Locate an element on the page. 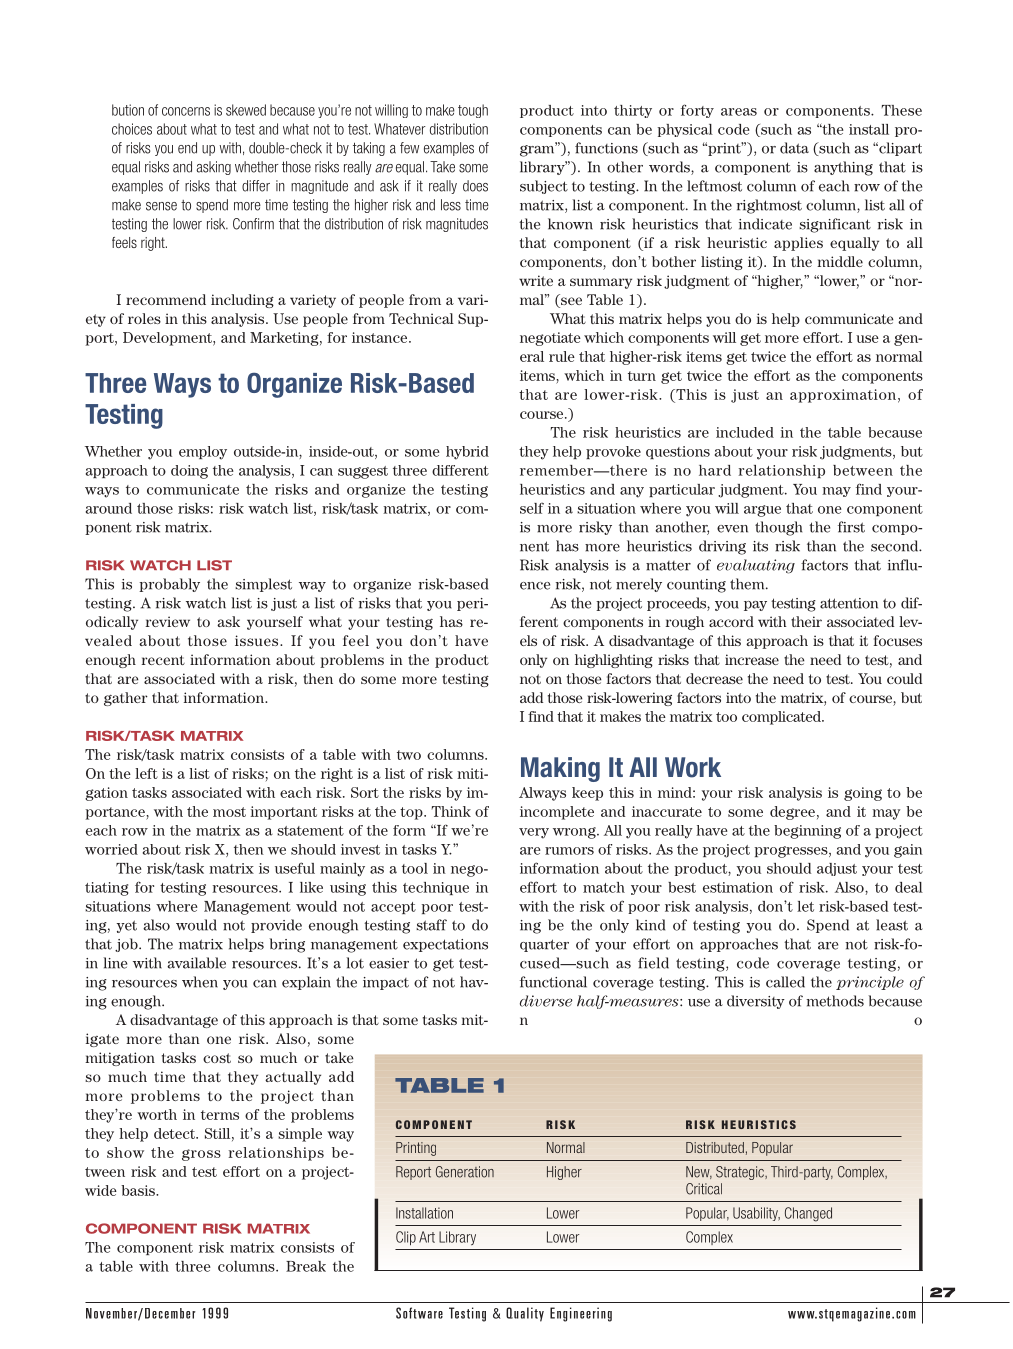 The width and height of the page is (1013, 1349). Changed is located at coordinates (808, 1214).
